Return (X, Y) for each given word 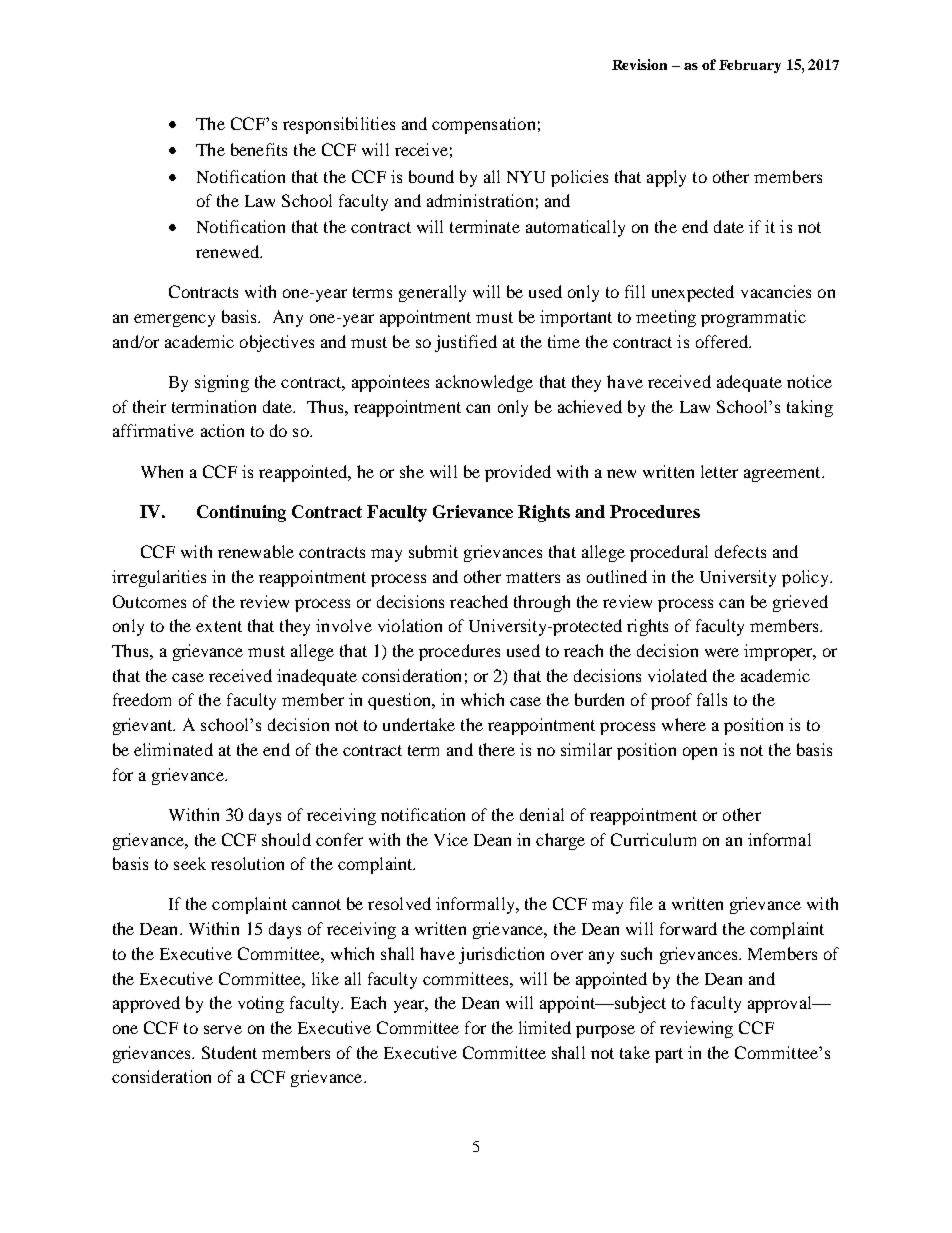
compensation (483, 125)
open (700, 753)
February (750, 66)
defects (740, 551)
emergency (174, 320)
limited (545, 1027)
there (497, 749)
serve (223, 1029)
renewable (256, 551)
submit (433, 551)
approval (781, 1004)
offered (723, 341)
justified (466, 343)
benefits (259, 149)
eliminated (173, 749)
